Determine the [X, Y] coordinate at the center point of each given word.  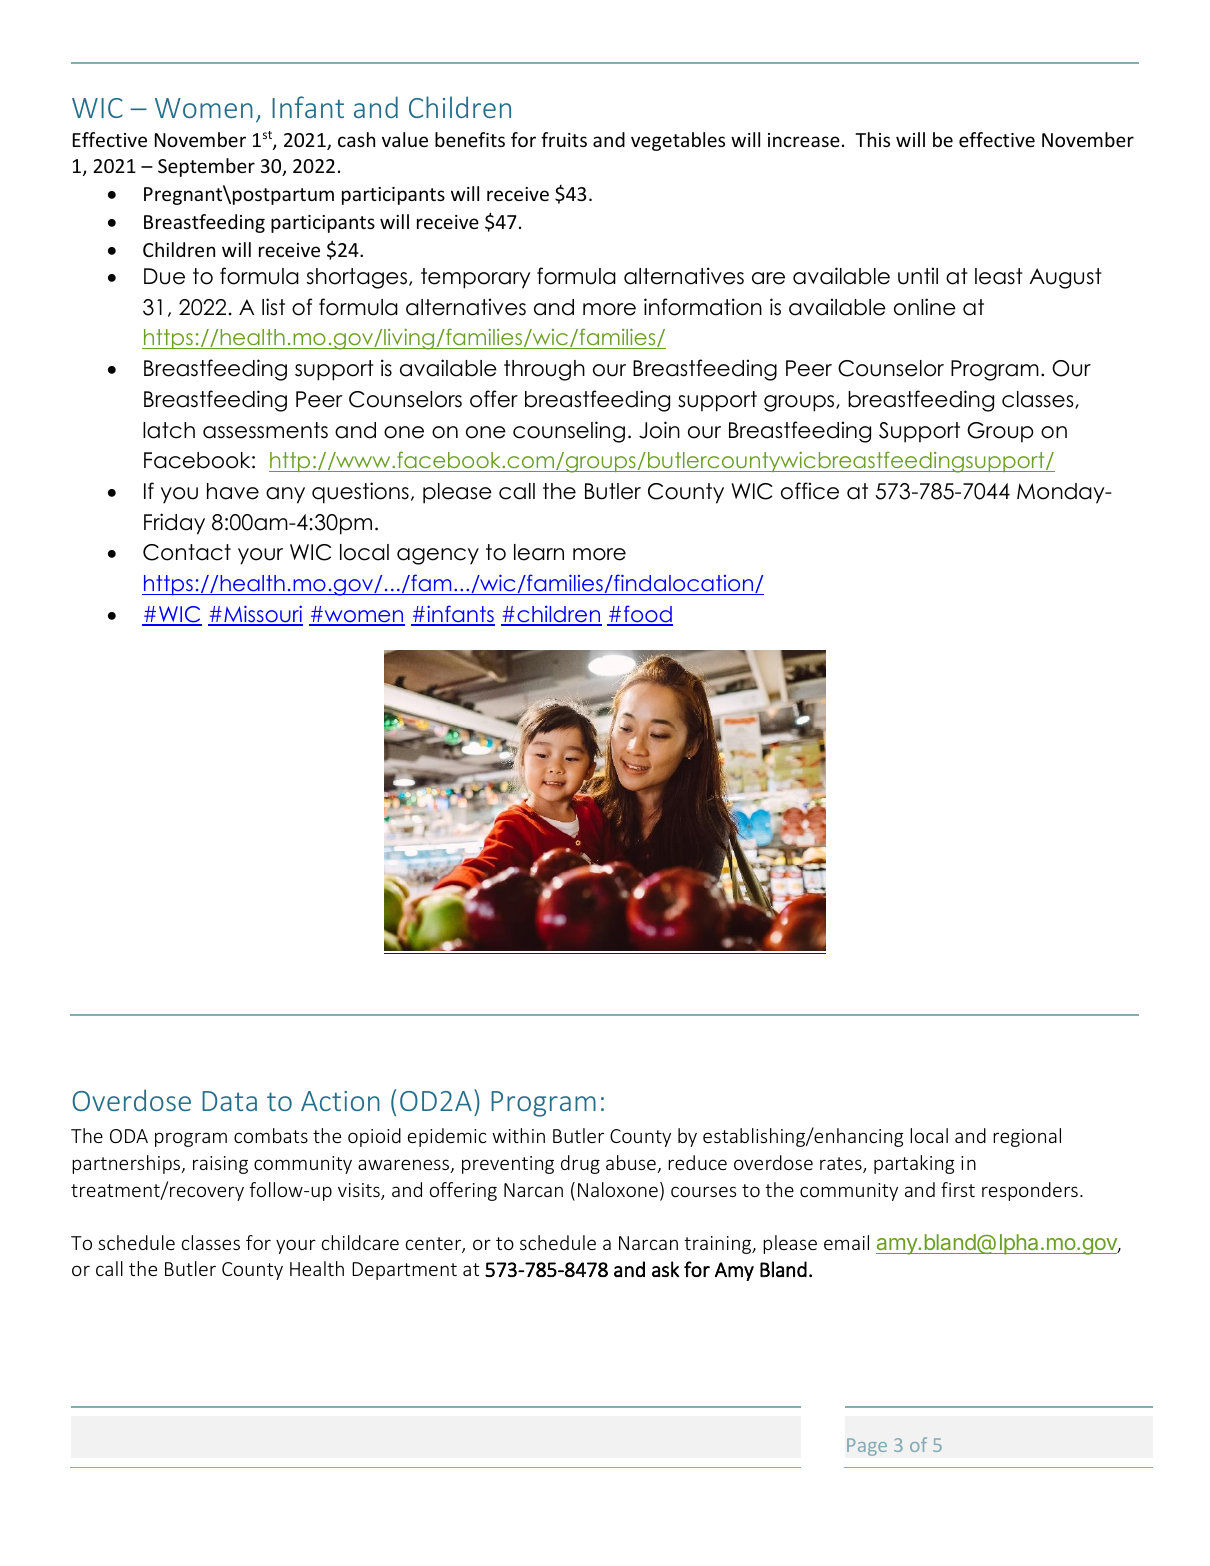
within [518, 1135]
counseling [569, 432]
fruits [564, 139]
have [233, 491]
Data [229, 1101]
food [647, 615]
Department [404, 1271]
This [872, 139]
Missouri [262, 615]
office [810, 491]
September [206, 167]
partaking [914, 1164]
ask [665, 1269]
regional [1027, 1137]
